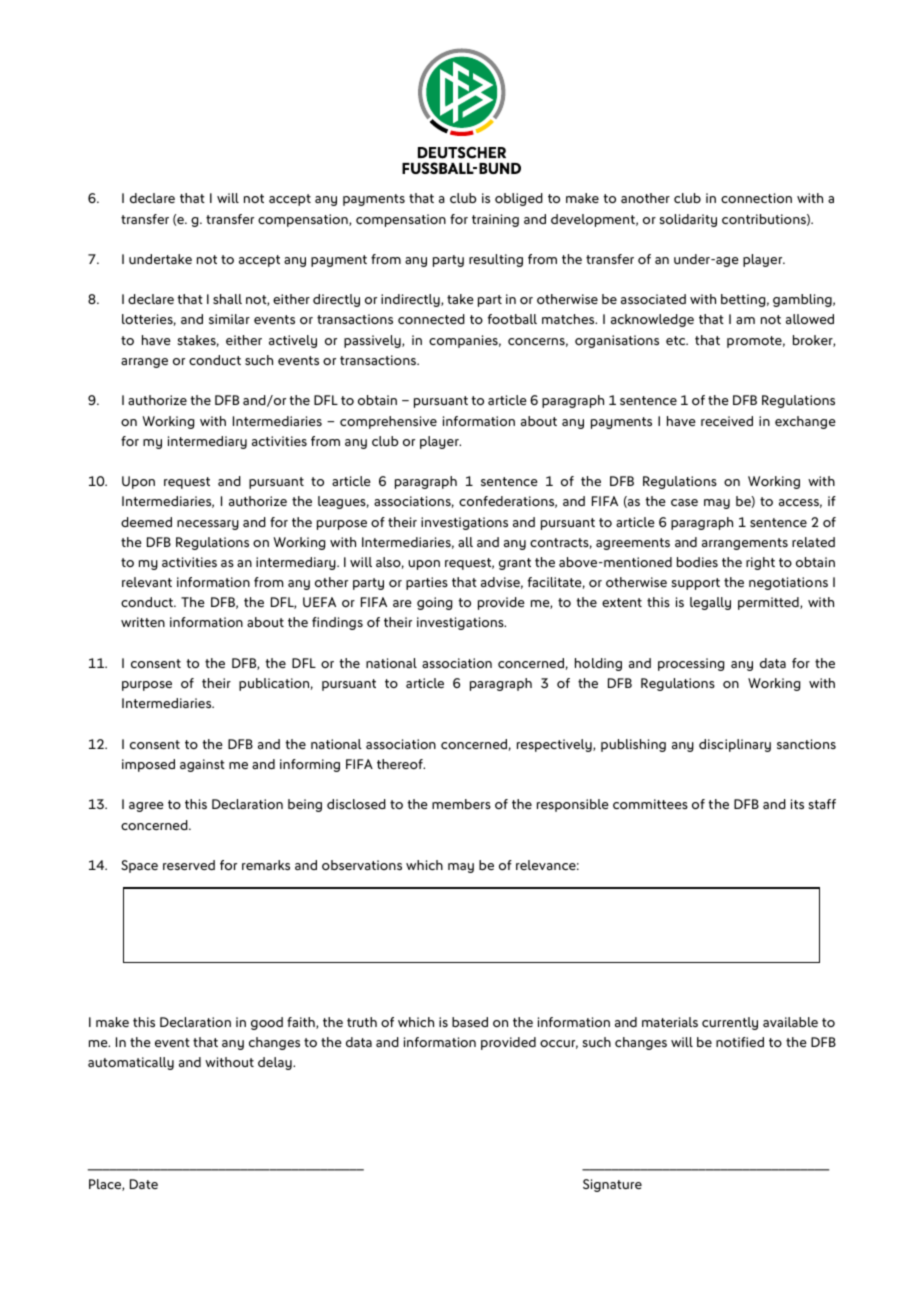  What do you see at coordinates (202, 765) in the screenshot?
I see `against` at bounding box center [202, 765].
